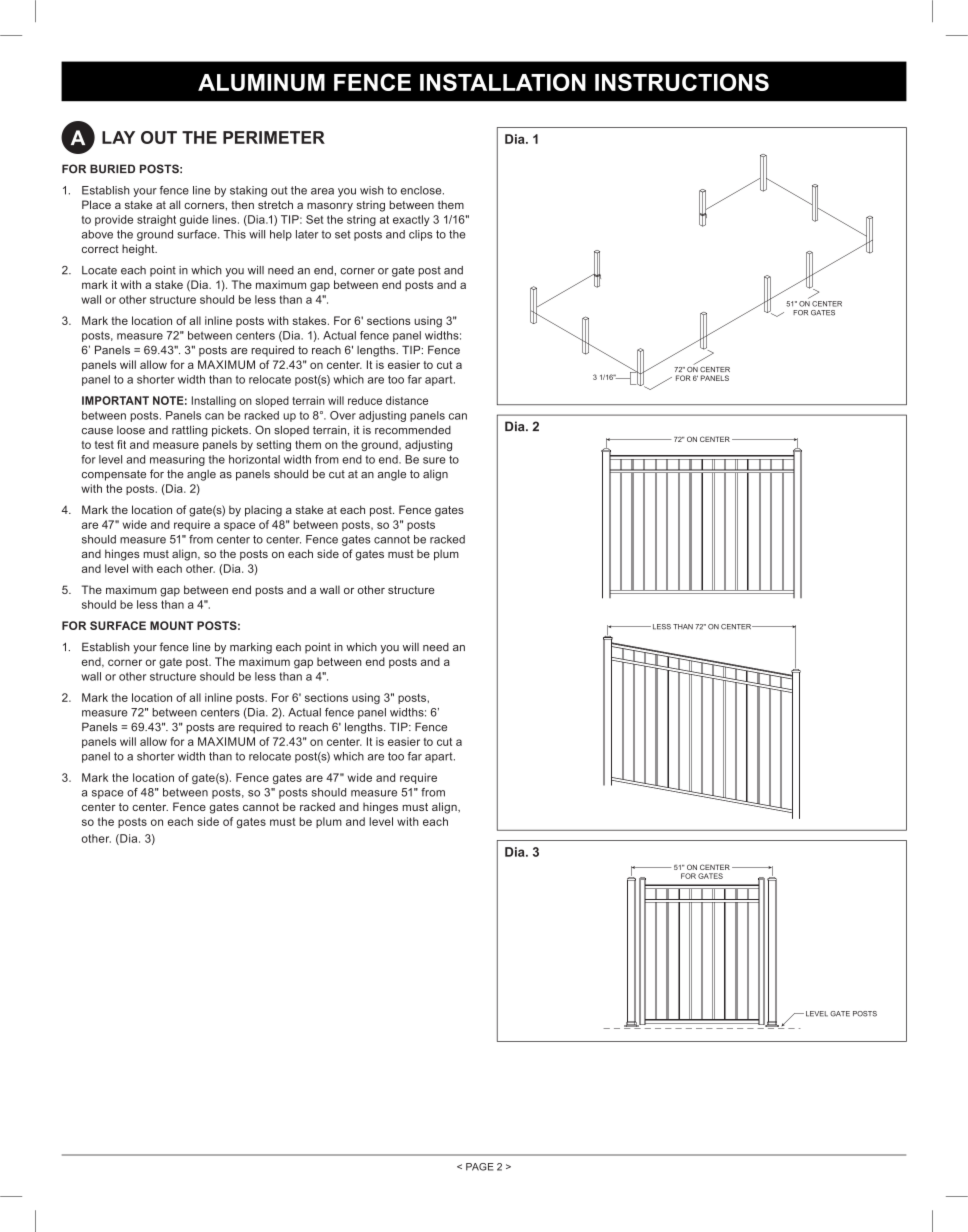 This image has height=1232, width=968. What do you see at coordinates (172, 625) in the image?
I see `MOUNT` at bounding box center [172, 625].
